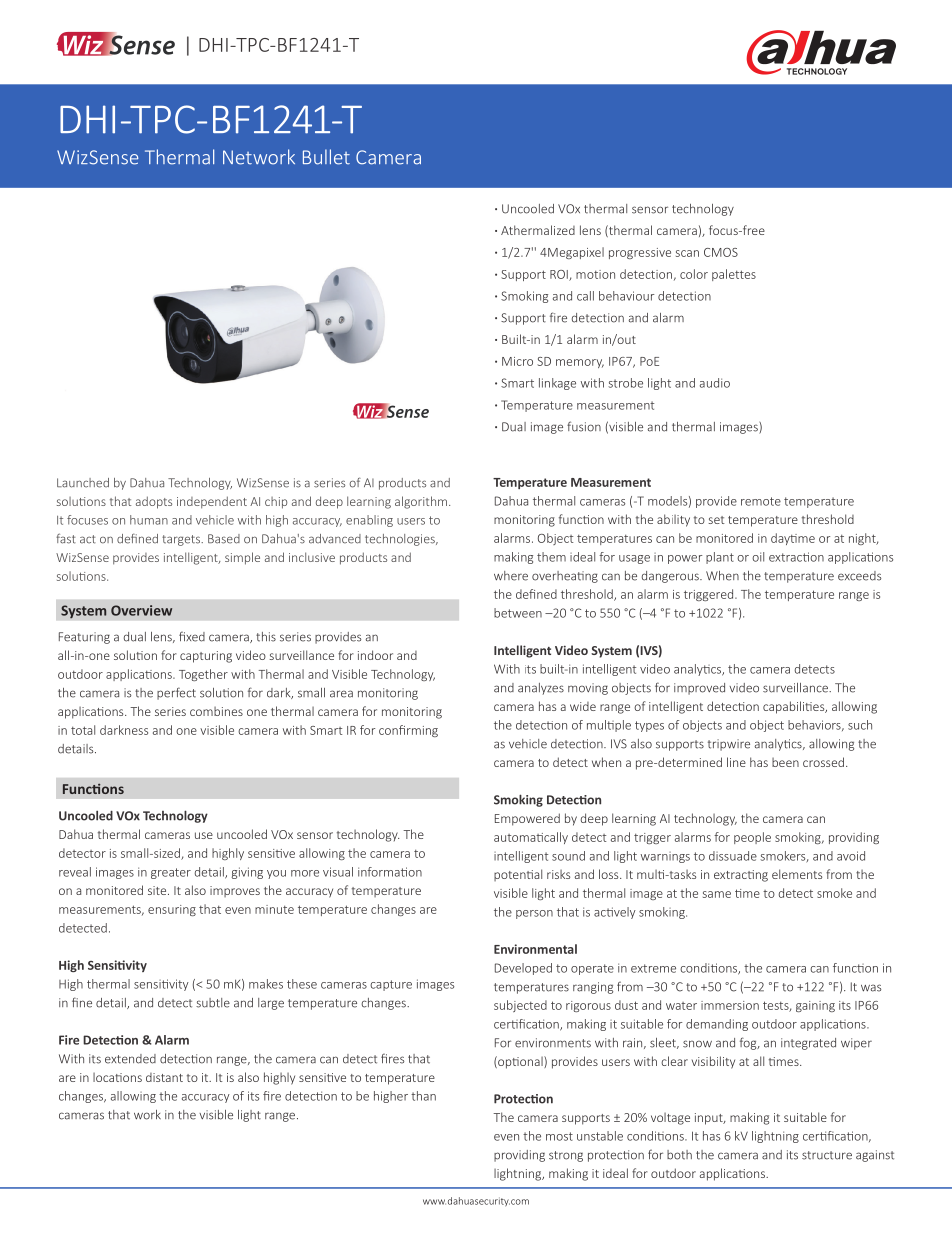 The width and height of the page is (952, 1233). I want to click on CMOS, so click(721, 252).
